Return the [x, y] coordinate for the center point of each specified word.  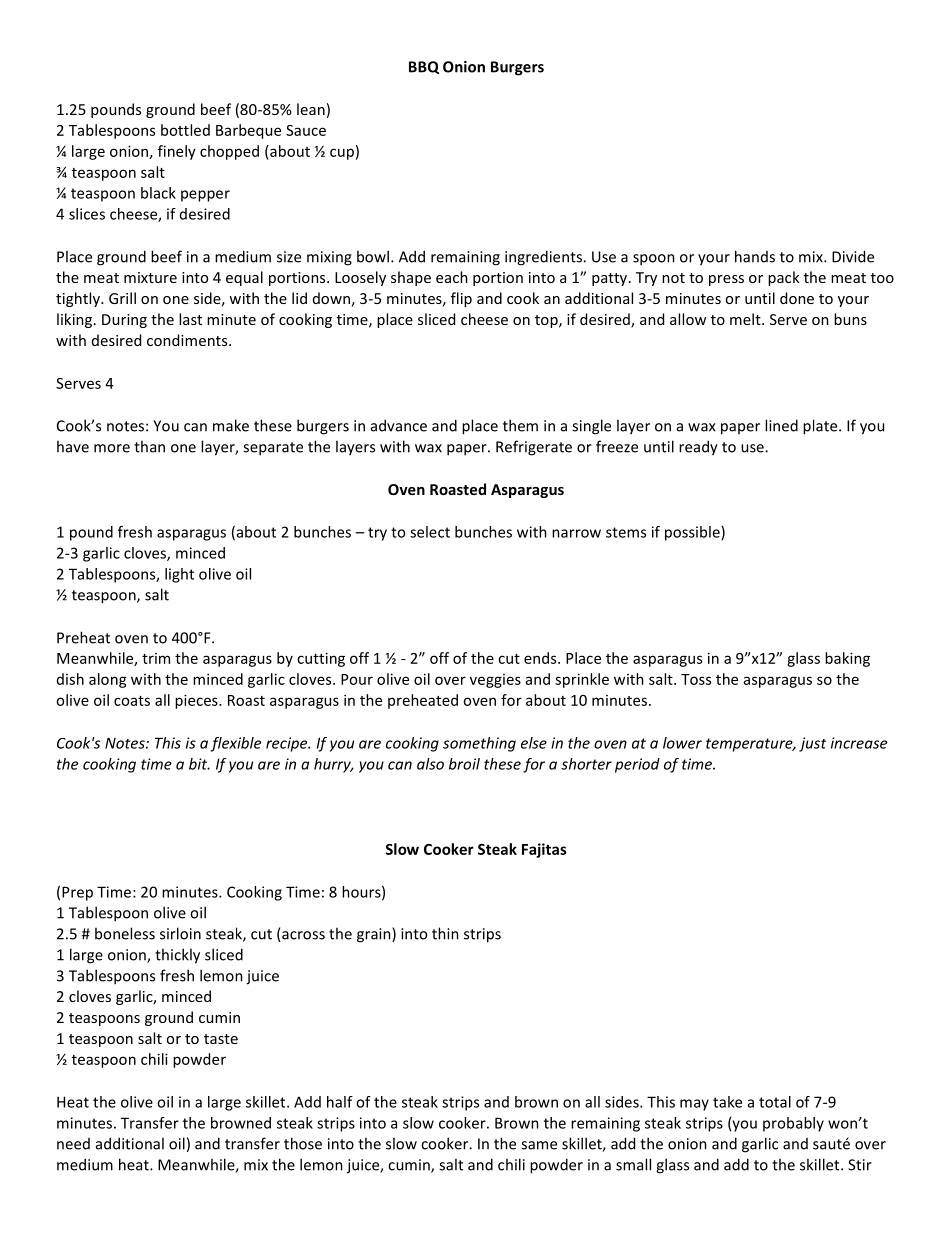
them [520, 425]
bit [199, 764]
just [812, 744]
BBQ [424, 67]
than [149, 446]
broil [464, 764]
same [539, 1145]
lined [781, 425]
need [73, 1144]
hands [755, 256]
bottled [185, 130]
